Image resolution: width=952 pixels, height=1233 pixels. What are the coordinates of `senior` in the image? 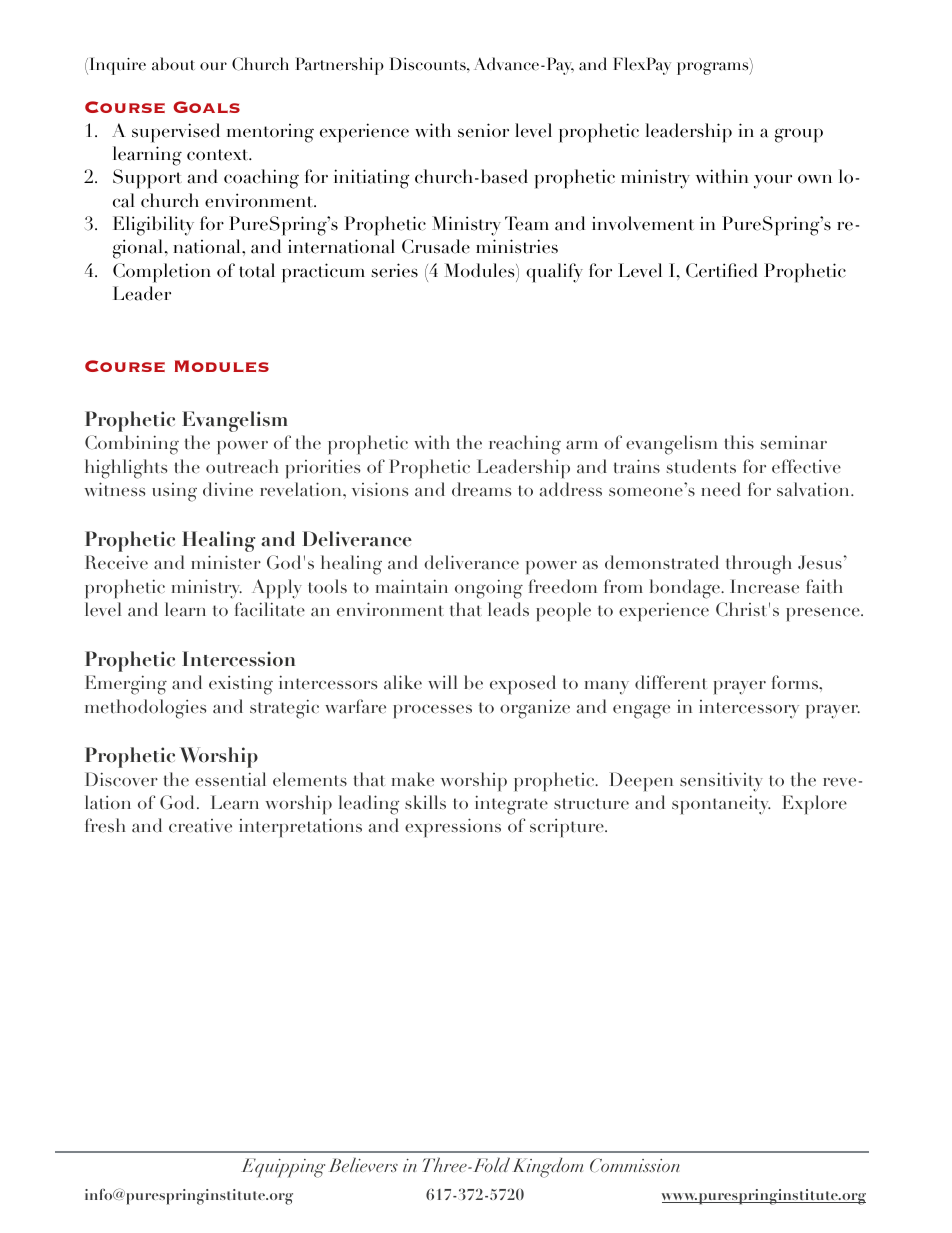 It's located at (483, 130).
